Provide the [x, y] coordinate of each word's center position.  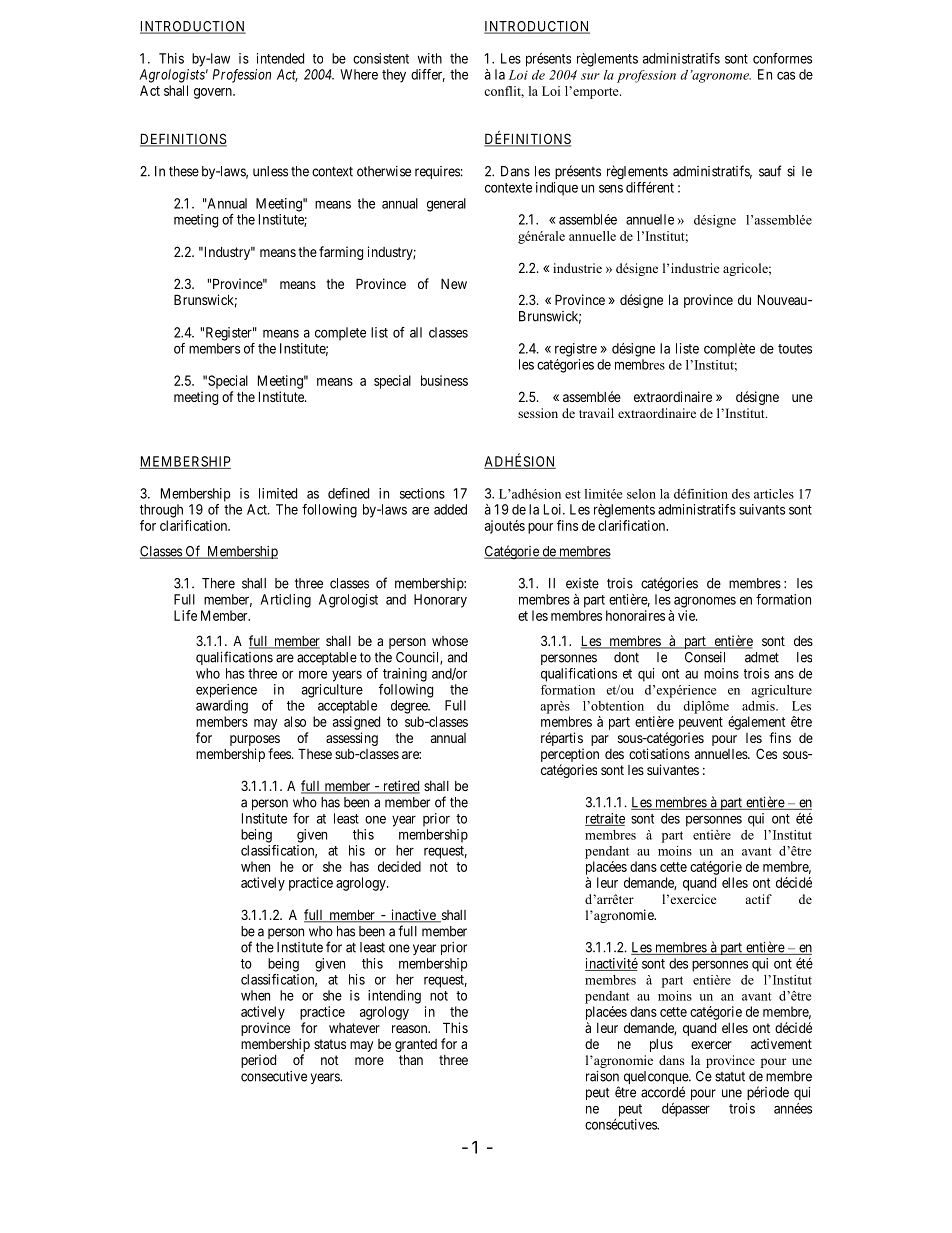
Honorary [440, 601]
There [218, 583]
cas [786, 75]
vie [687, 615]
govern [214, 93]
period [258, 1061]
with [430, 58]
